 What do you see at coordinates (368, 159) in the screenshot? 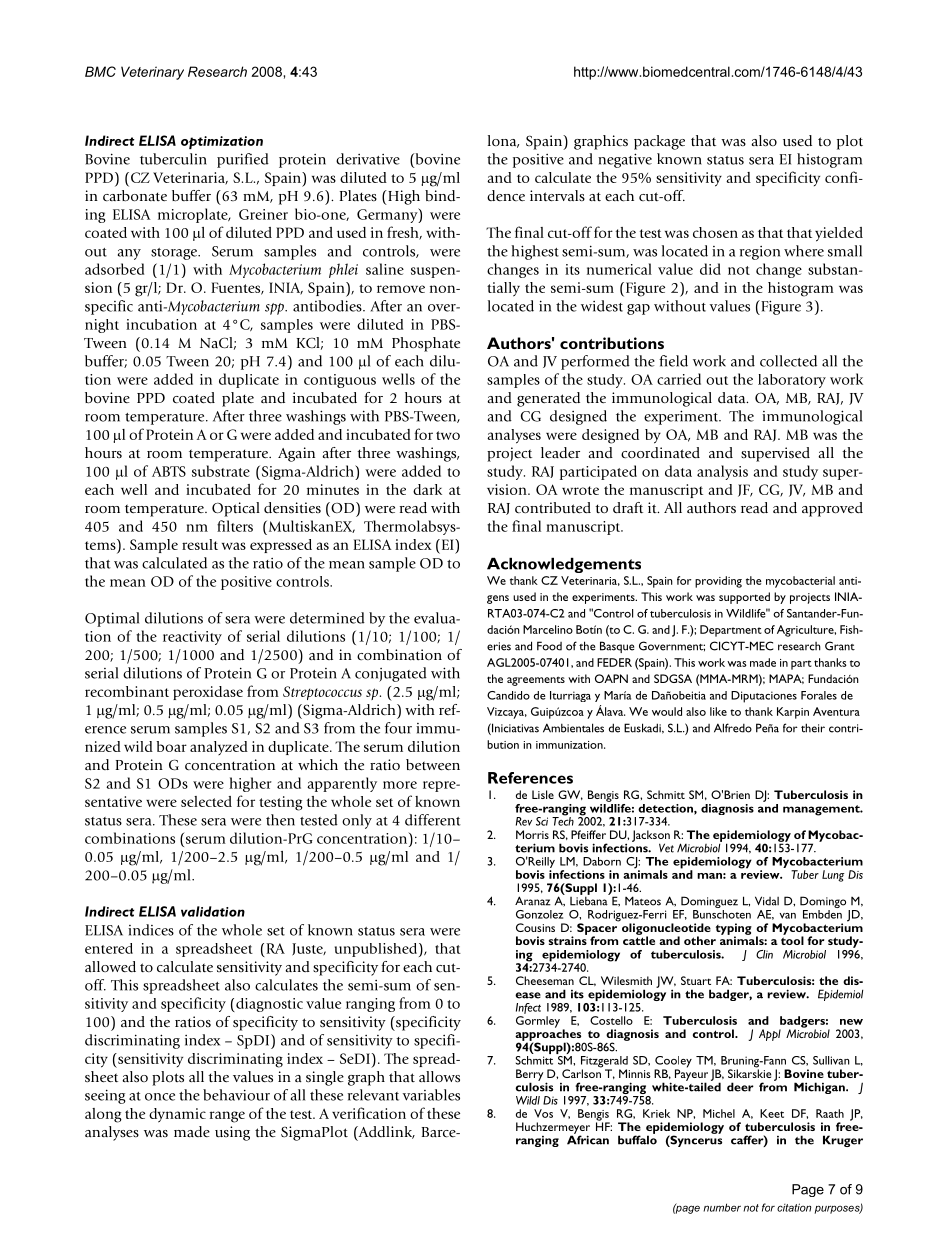
I see `derivative` at bounding box center [368, 159].
